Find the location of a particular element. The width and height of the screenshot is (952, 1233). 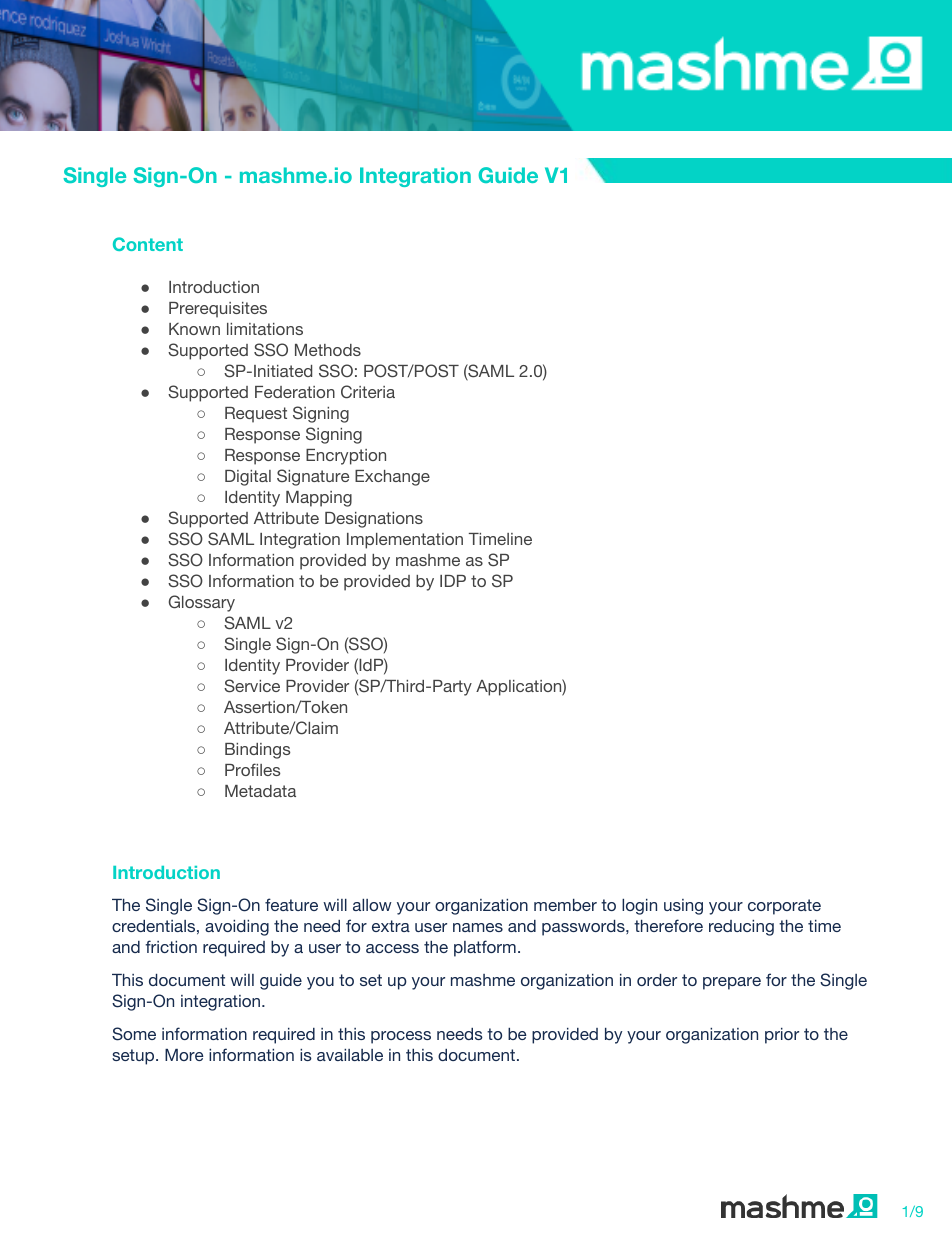

process is located at coordinates (401, 1037).
